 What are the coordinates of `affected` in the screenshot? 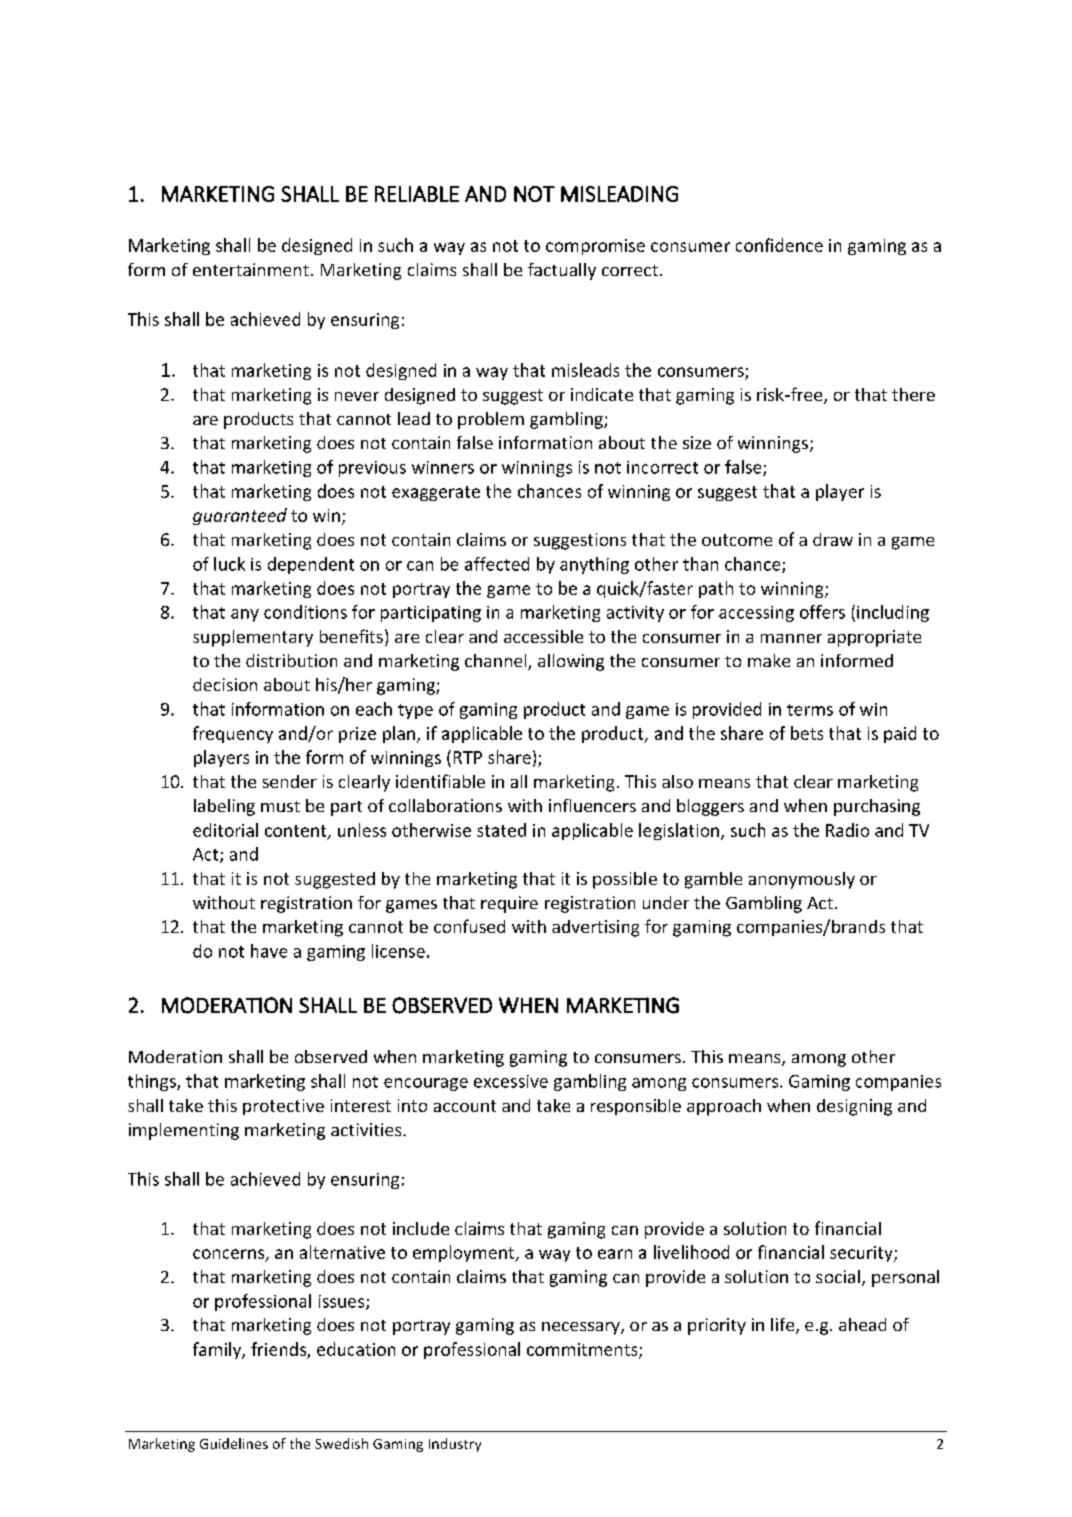 It's located at (497, 564).
